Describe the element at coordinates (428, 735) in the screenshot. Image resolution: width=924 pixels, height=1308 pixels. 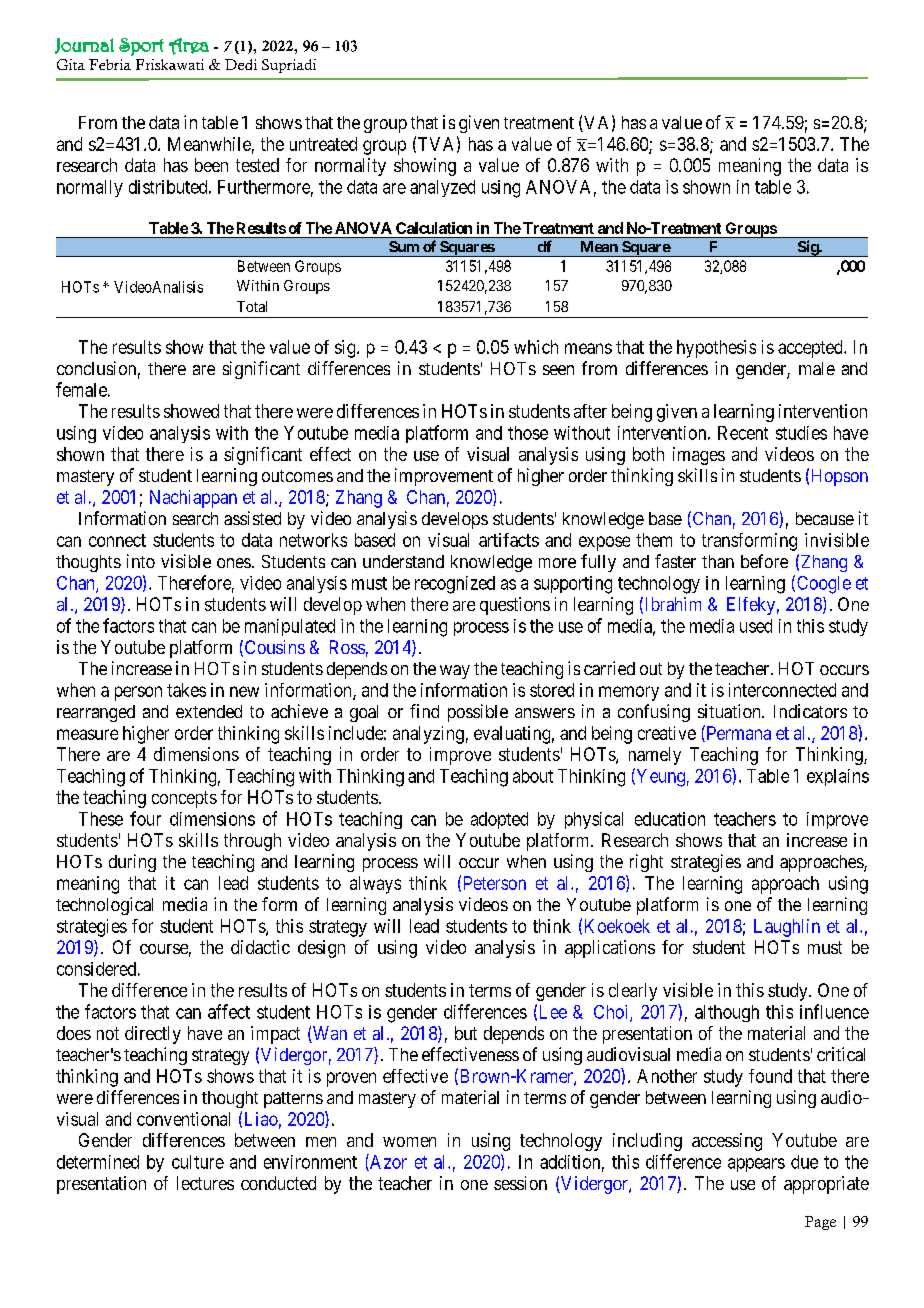
I see `analyzing` at that location.
